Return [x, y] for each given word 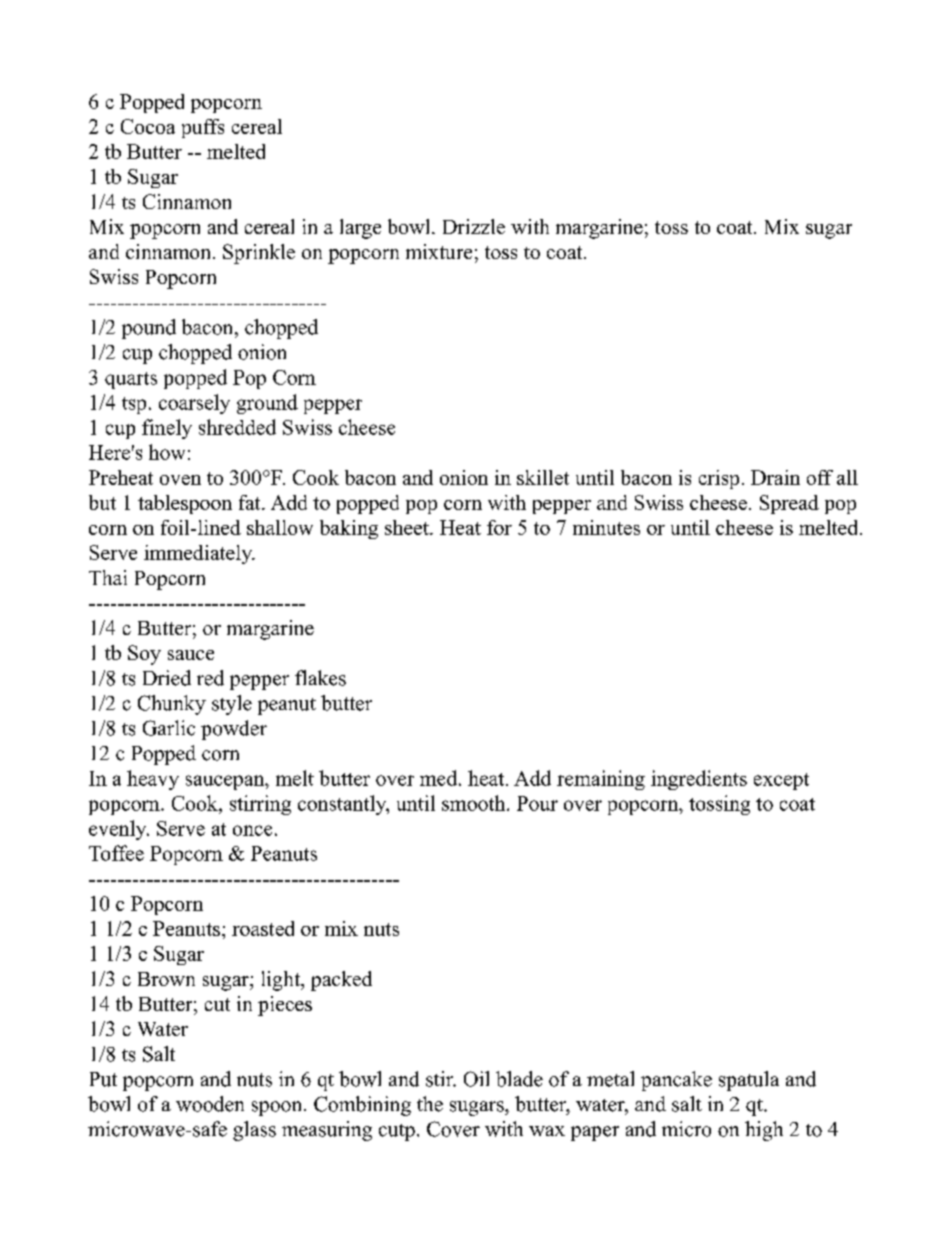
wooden [210, 1104]
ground [267, 404]
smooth [475, 803]
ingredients [699, 780]
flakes [320, 678]
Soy [144, 655]
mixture [439, 251]
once [252, 830]
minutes [606, 527]
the [430, 1104]
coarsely [194, 404]
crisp [719, 479]
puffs [203, 128]
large [360, 229]
